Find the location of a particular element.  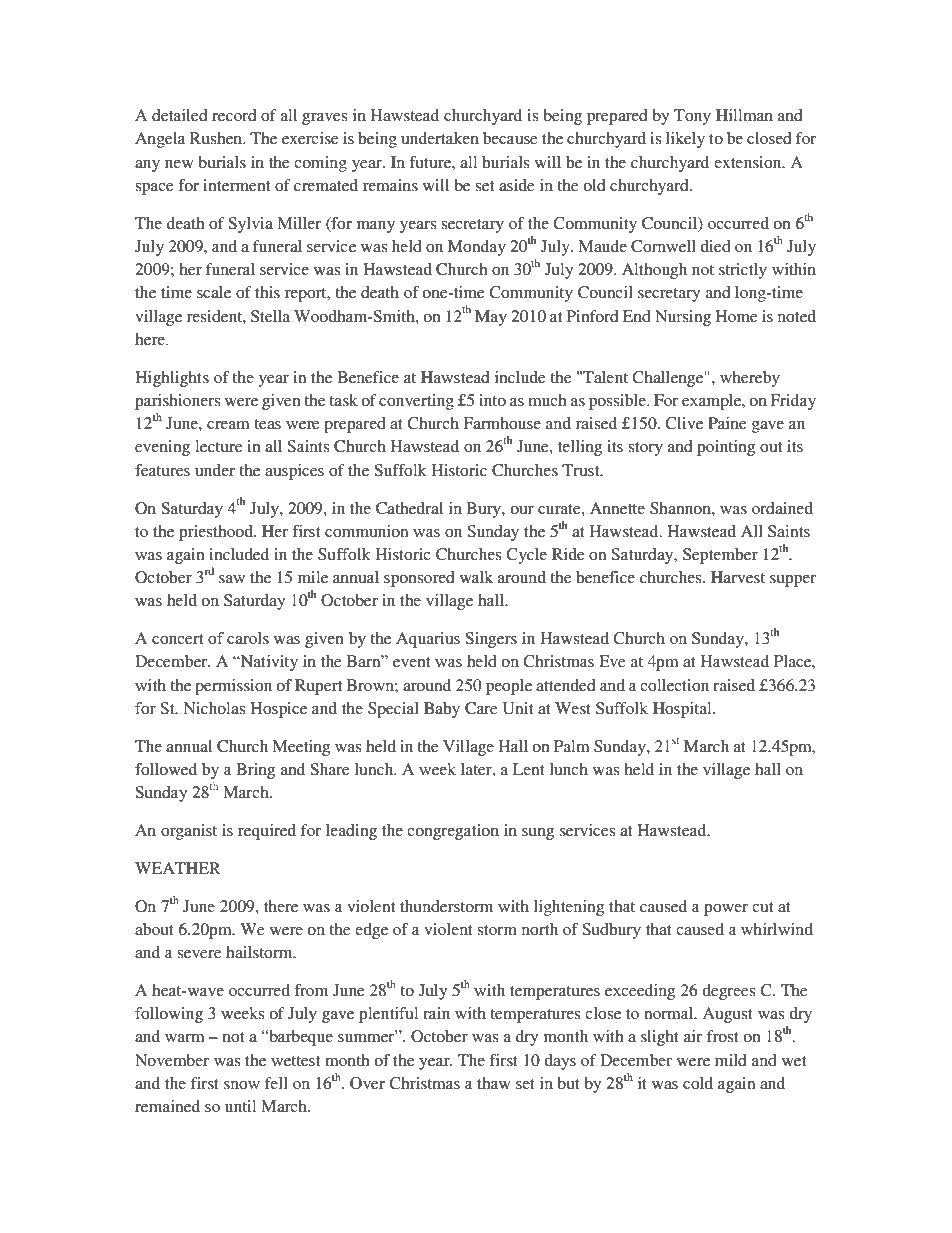

September is located at coordinates (720, 556).
